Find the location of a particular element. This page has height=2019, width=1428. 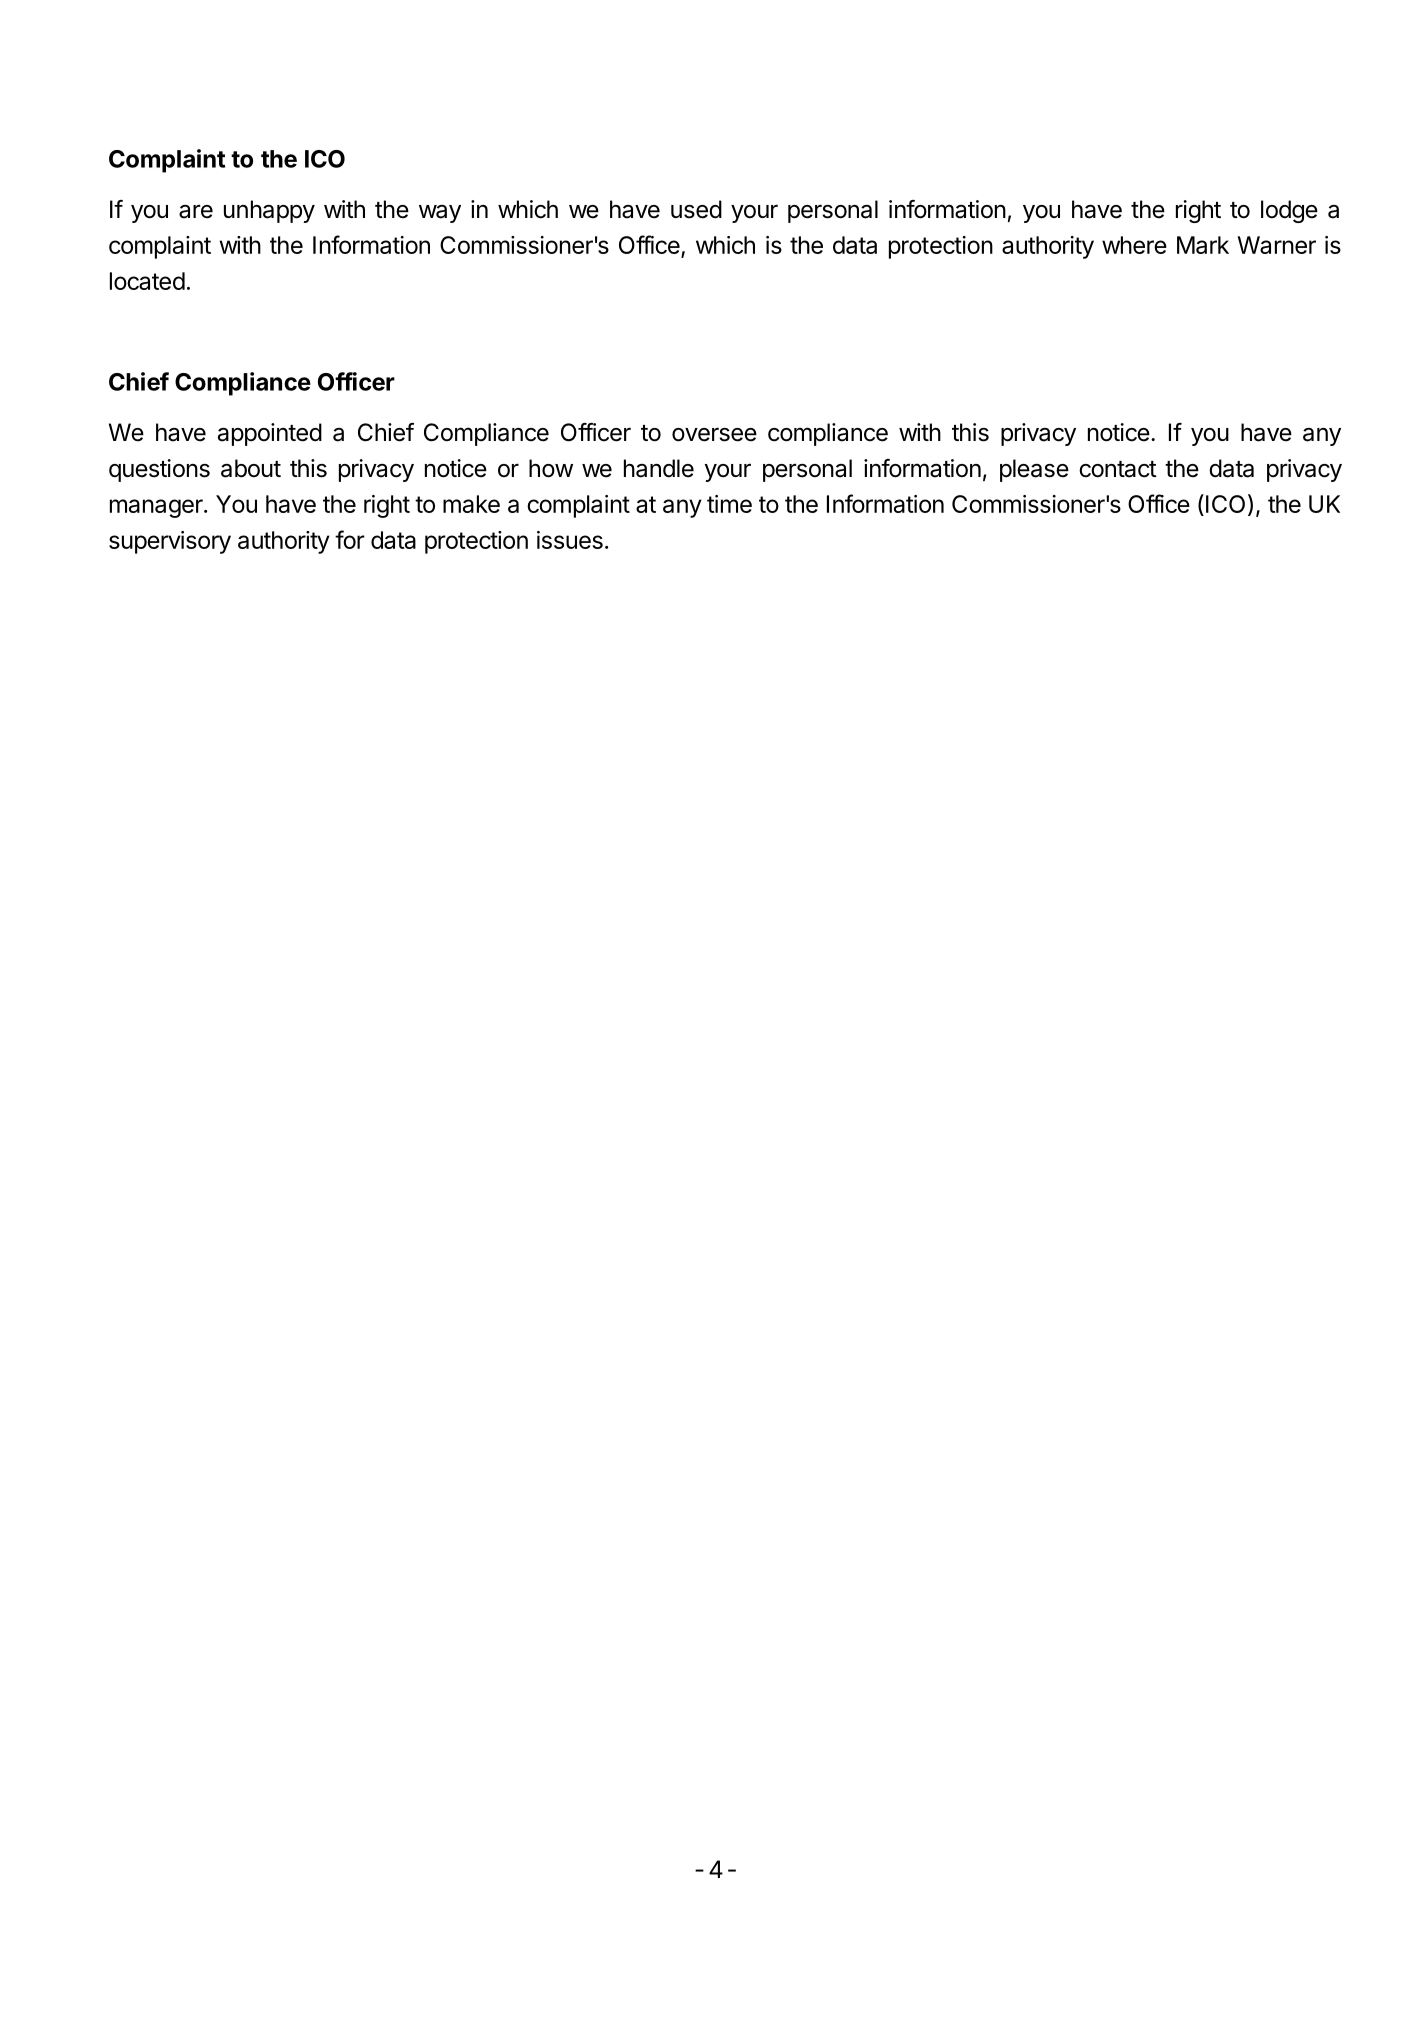

lodge is located at coordinates (1289, 211).
